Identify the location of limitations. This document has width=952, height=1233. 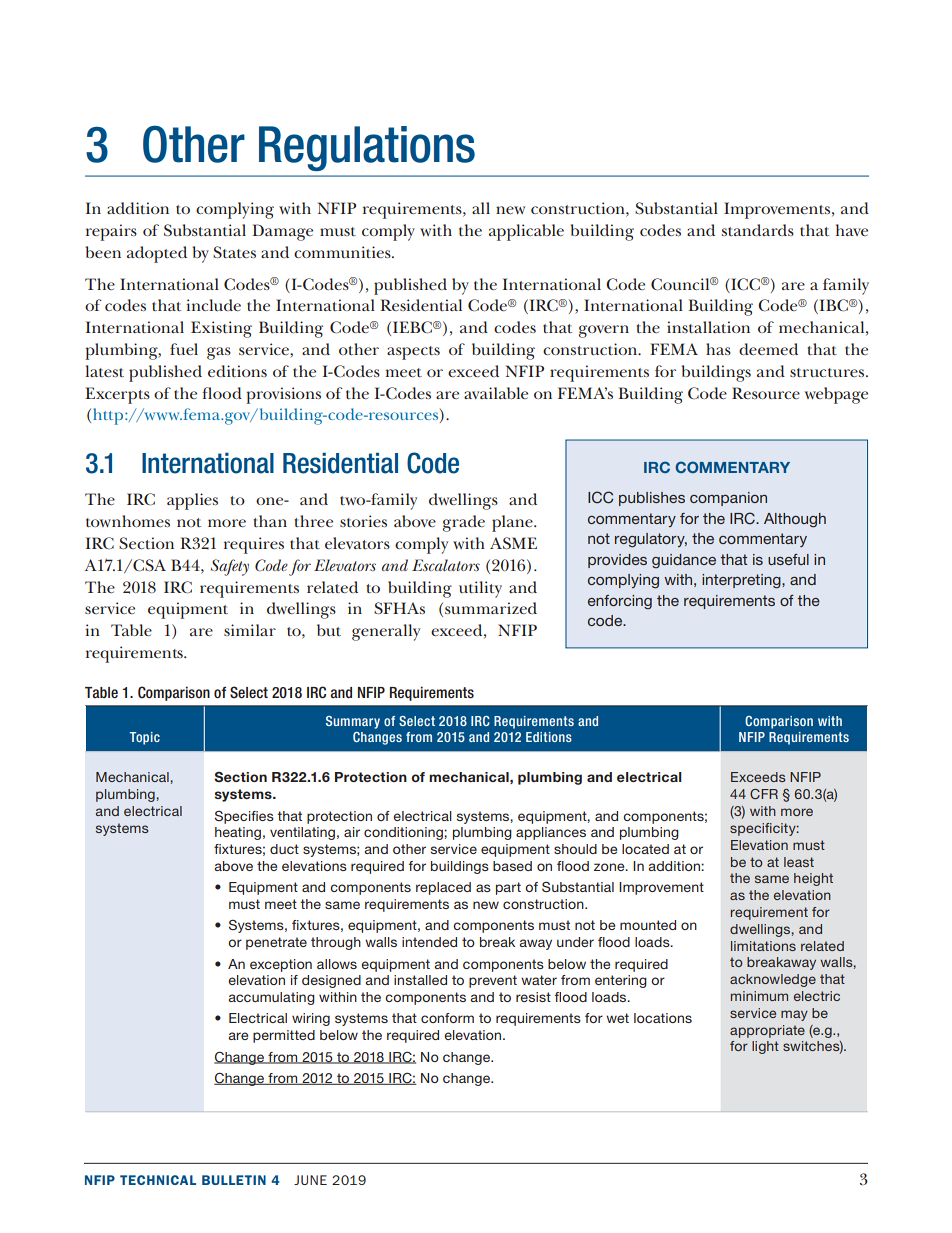
(763, 946).
